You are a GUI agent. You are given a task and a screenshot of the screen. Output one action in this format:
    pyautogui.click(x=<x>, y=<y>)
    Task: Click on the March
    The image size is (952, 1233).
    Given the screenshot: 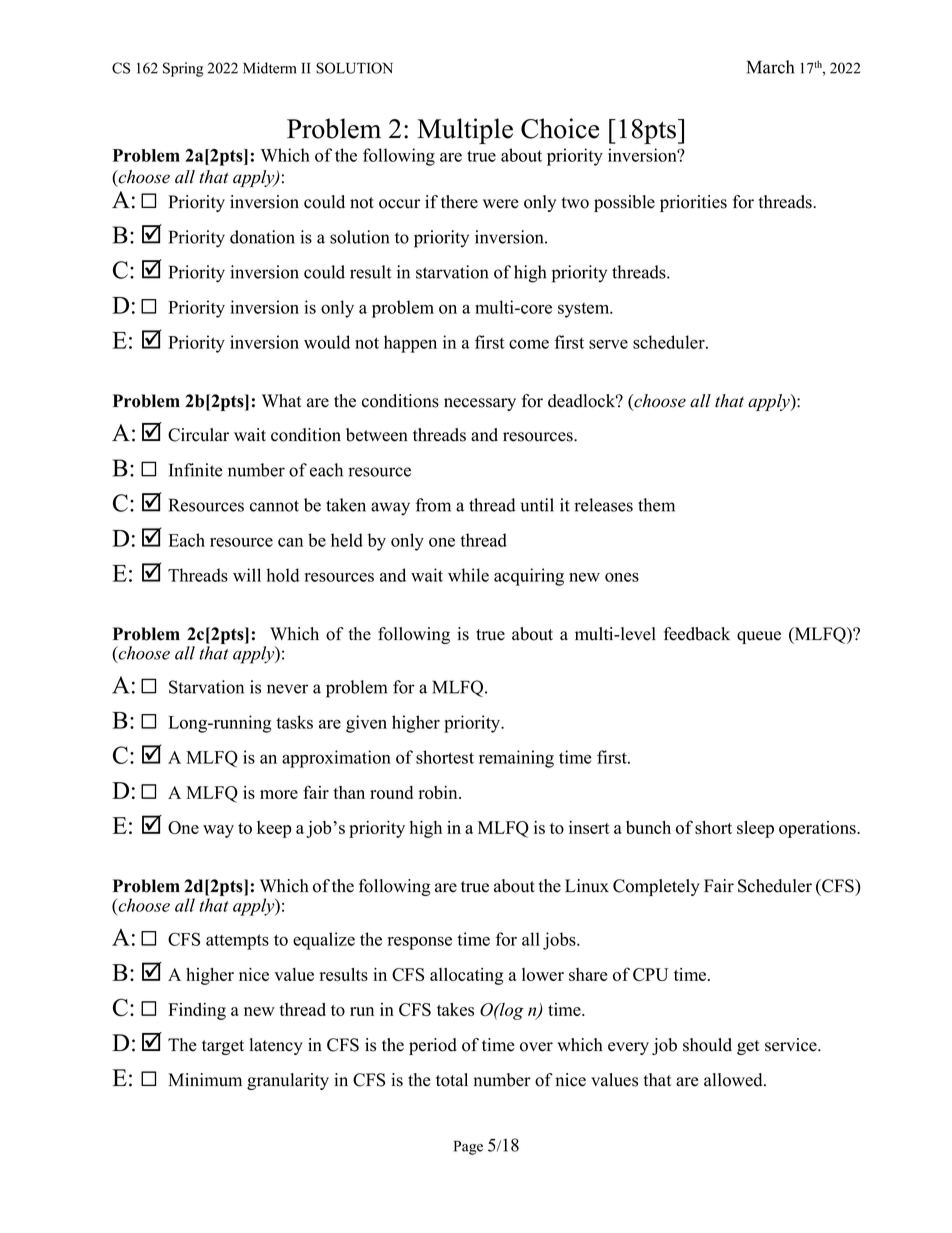 What is the action you would take?
    pyautogui.click(x=770, y=67)
